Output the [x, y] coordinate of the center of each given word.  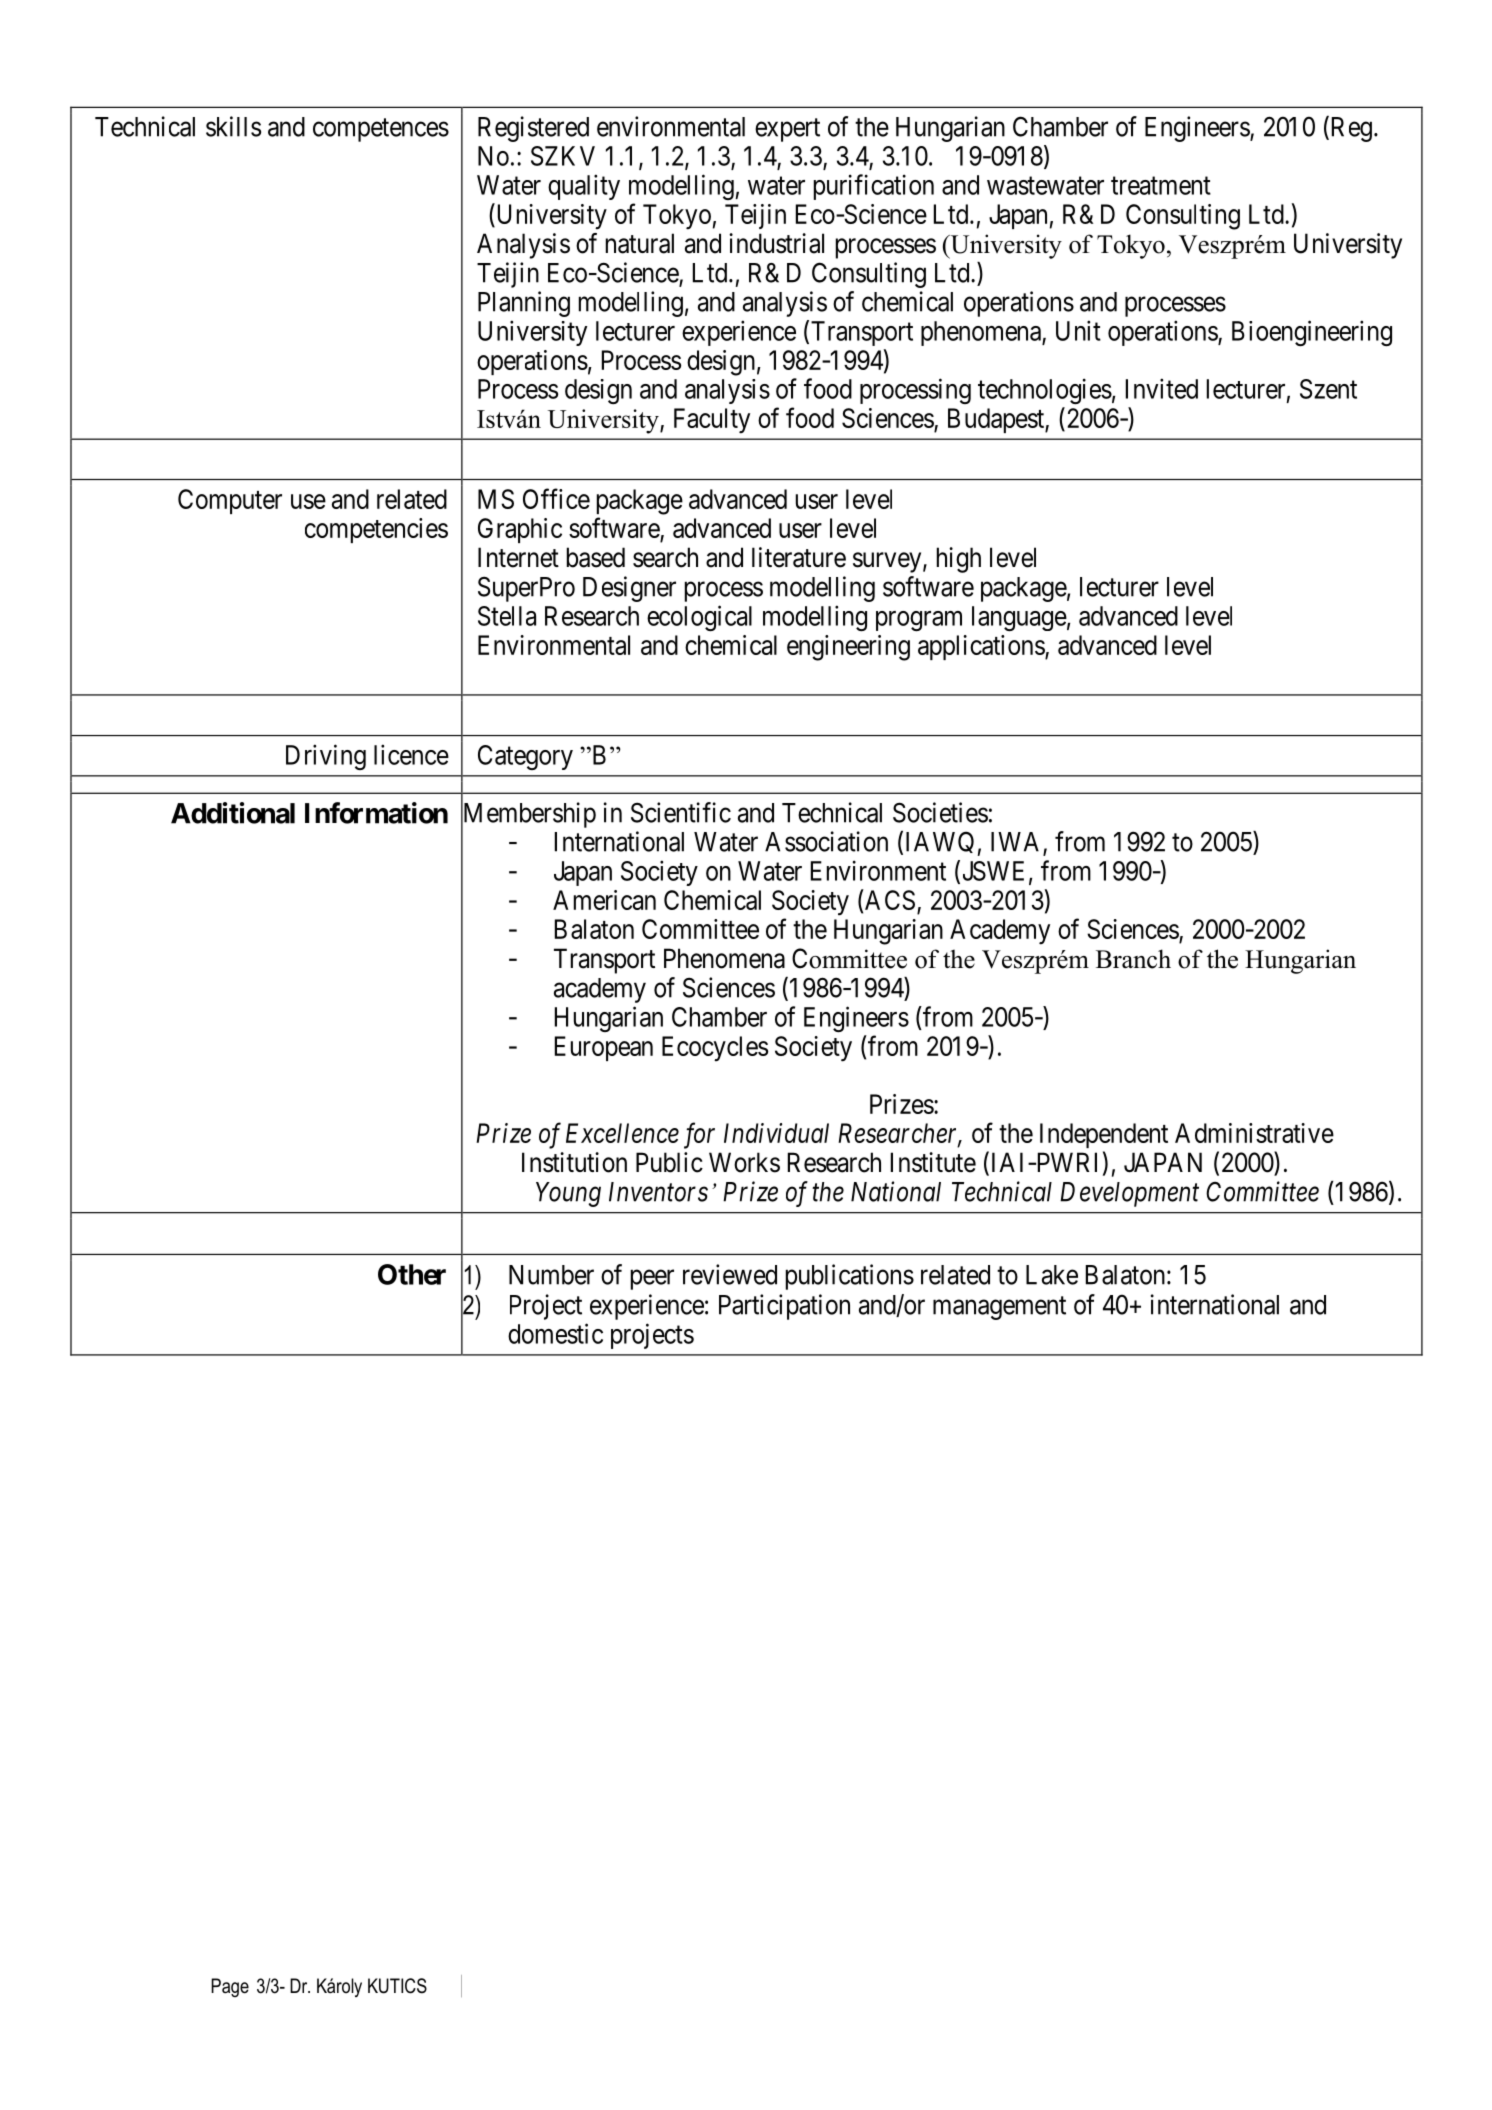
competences [381, 130]
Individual [776, 1133]
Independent [1104, 1135]
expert [787, 130]
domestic [555, 1333]
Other [412, 1274]
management [999, 1308]
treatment [1161, 186]
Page [230, 1987]
